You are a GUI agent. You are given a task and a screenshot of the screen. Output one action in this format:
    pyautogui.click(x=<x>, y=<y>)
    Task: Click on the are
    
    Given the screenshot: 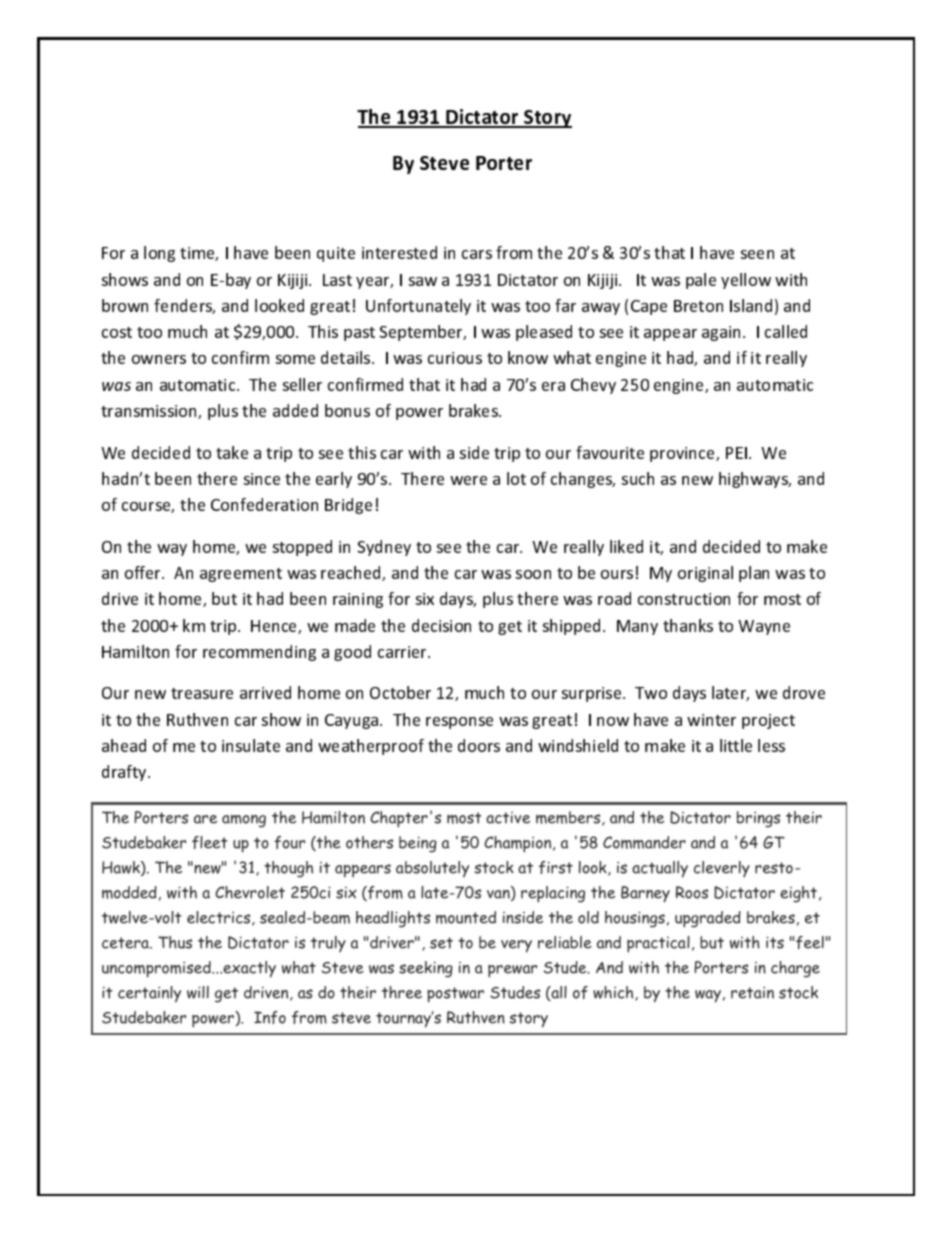 What is the action you would take?
    pyautogui.click(x=205, y=819)
